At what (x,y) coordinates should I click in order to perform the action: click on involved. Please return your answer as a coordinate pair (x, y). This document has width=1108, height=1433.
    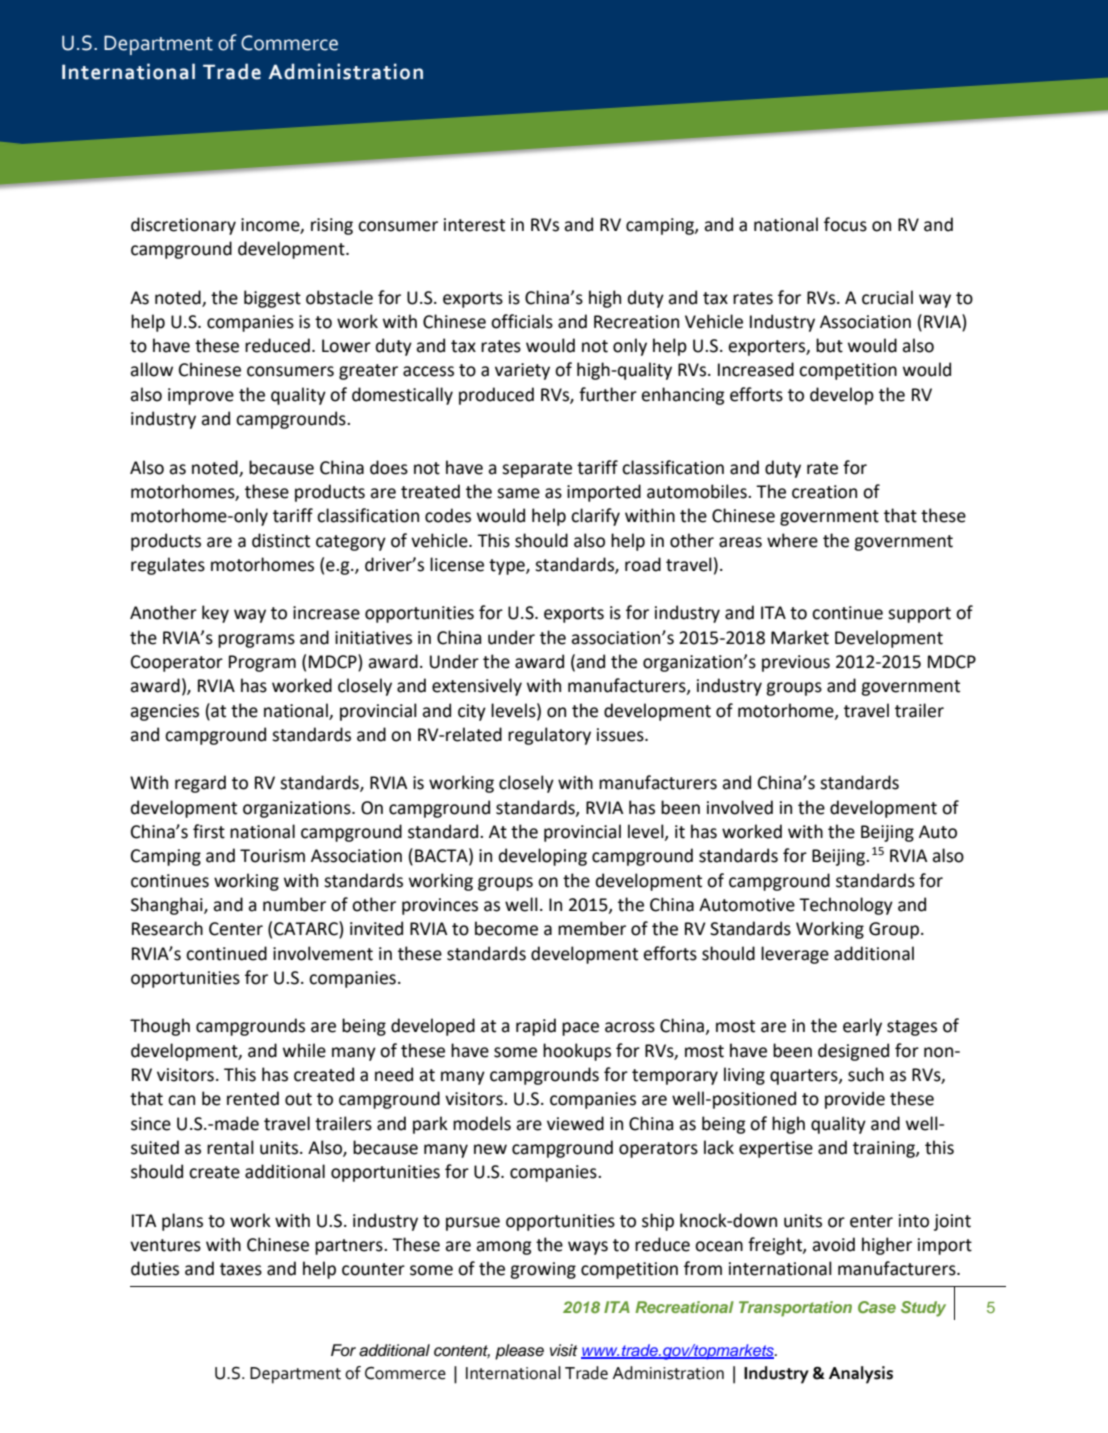
    Looking at the image, I should click on (740, 807).
